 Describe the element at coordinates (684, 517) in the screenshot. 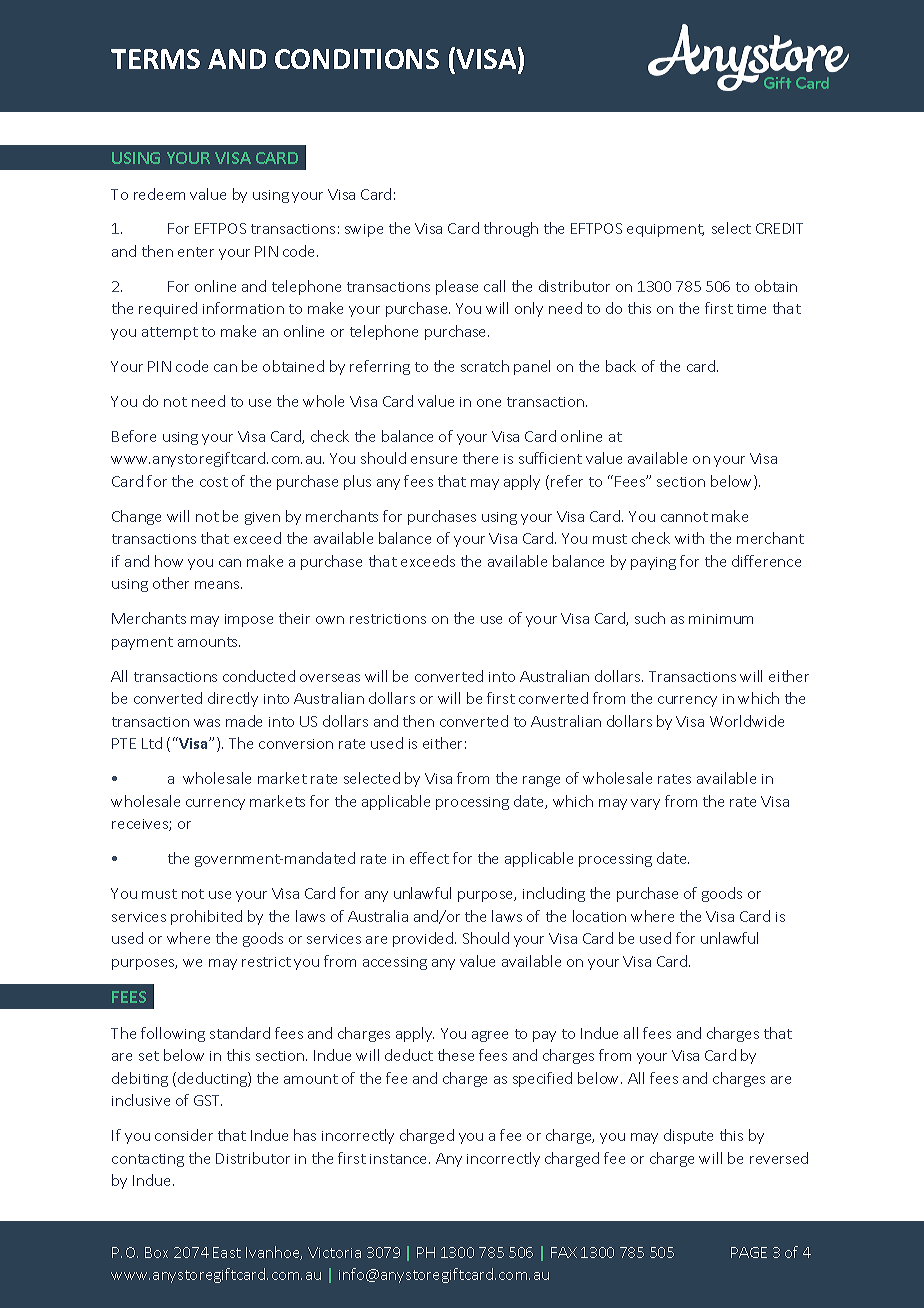

I see `cannot` at that location.
